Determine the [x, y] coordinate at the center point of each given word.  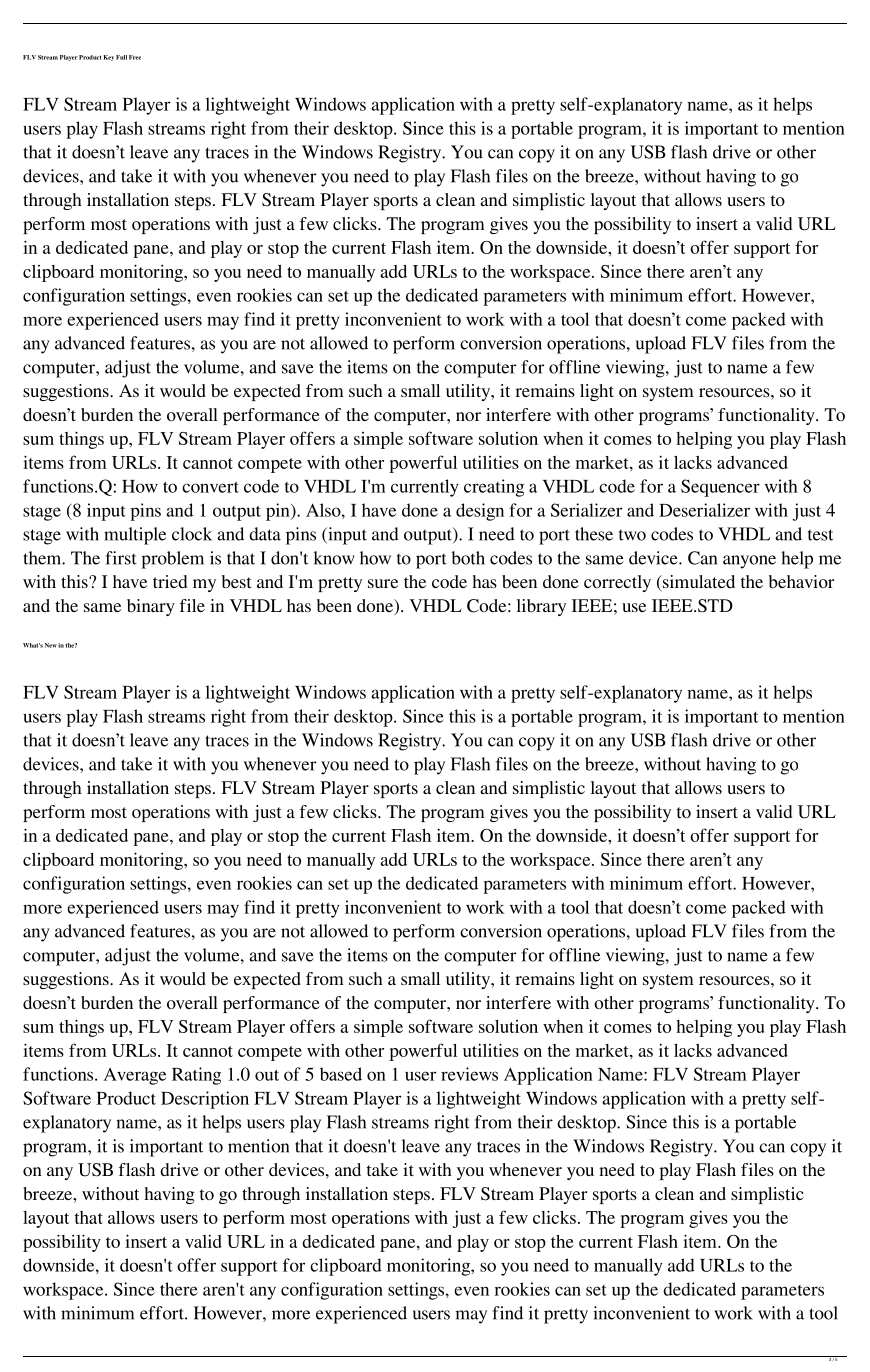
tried [170, 581]
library [541, 607]
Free [135, 57]
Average [134, 1076]
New [51, 645]
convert [210, 487]
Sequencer [720, 488]
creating [494, 488]
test [820, 535]
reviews [469, 1074]
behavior [801, 581]
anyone [749, 562]
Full [121, 57]
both [468, 558]
